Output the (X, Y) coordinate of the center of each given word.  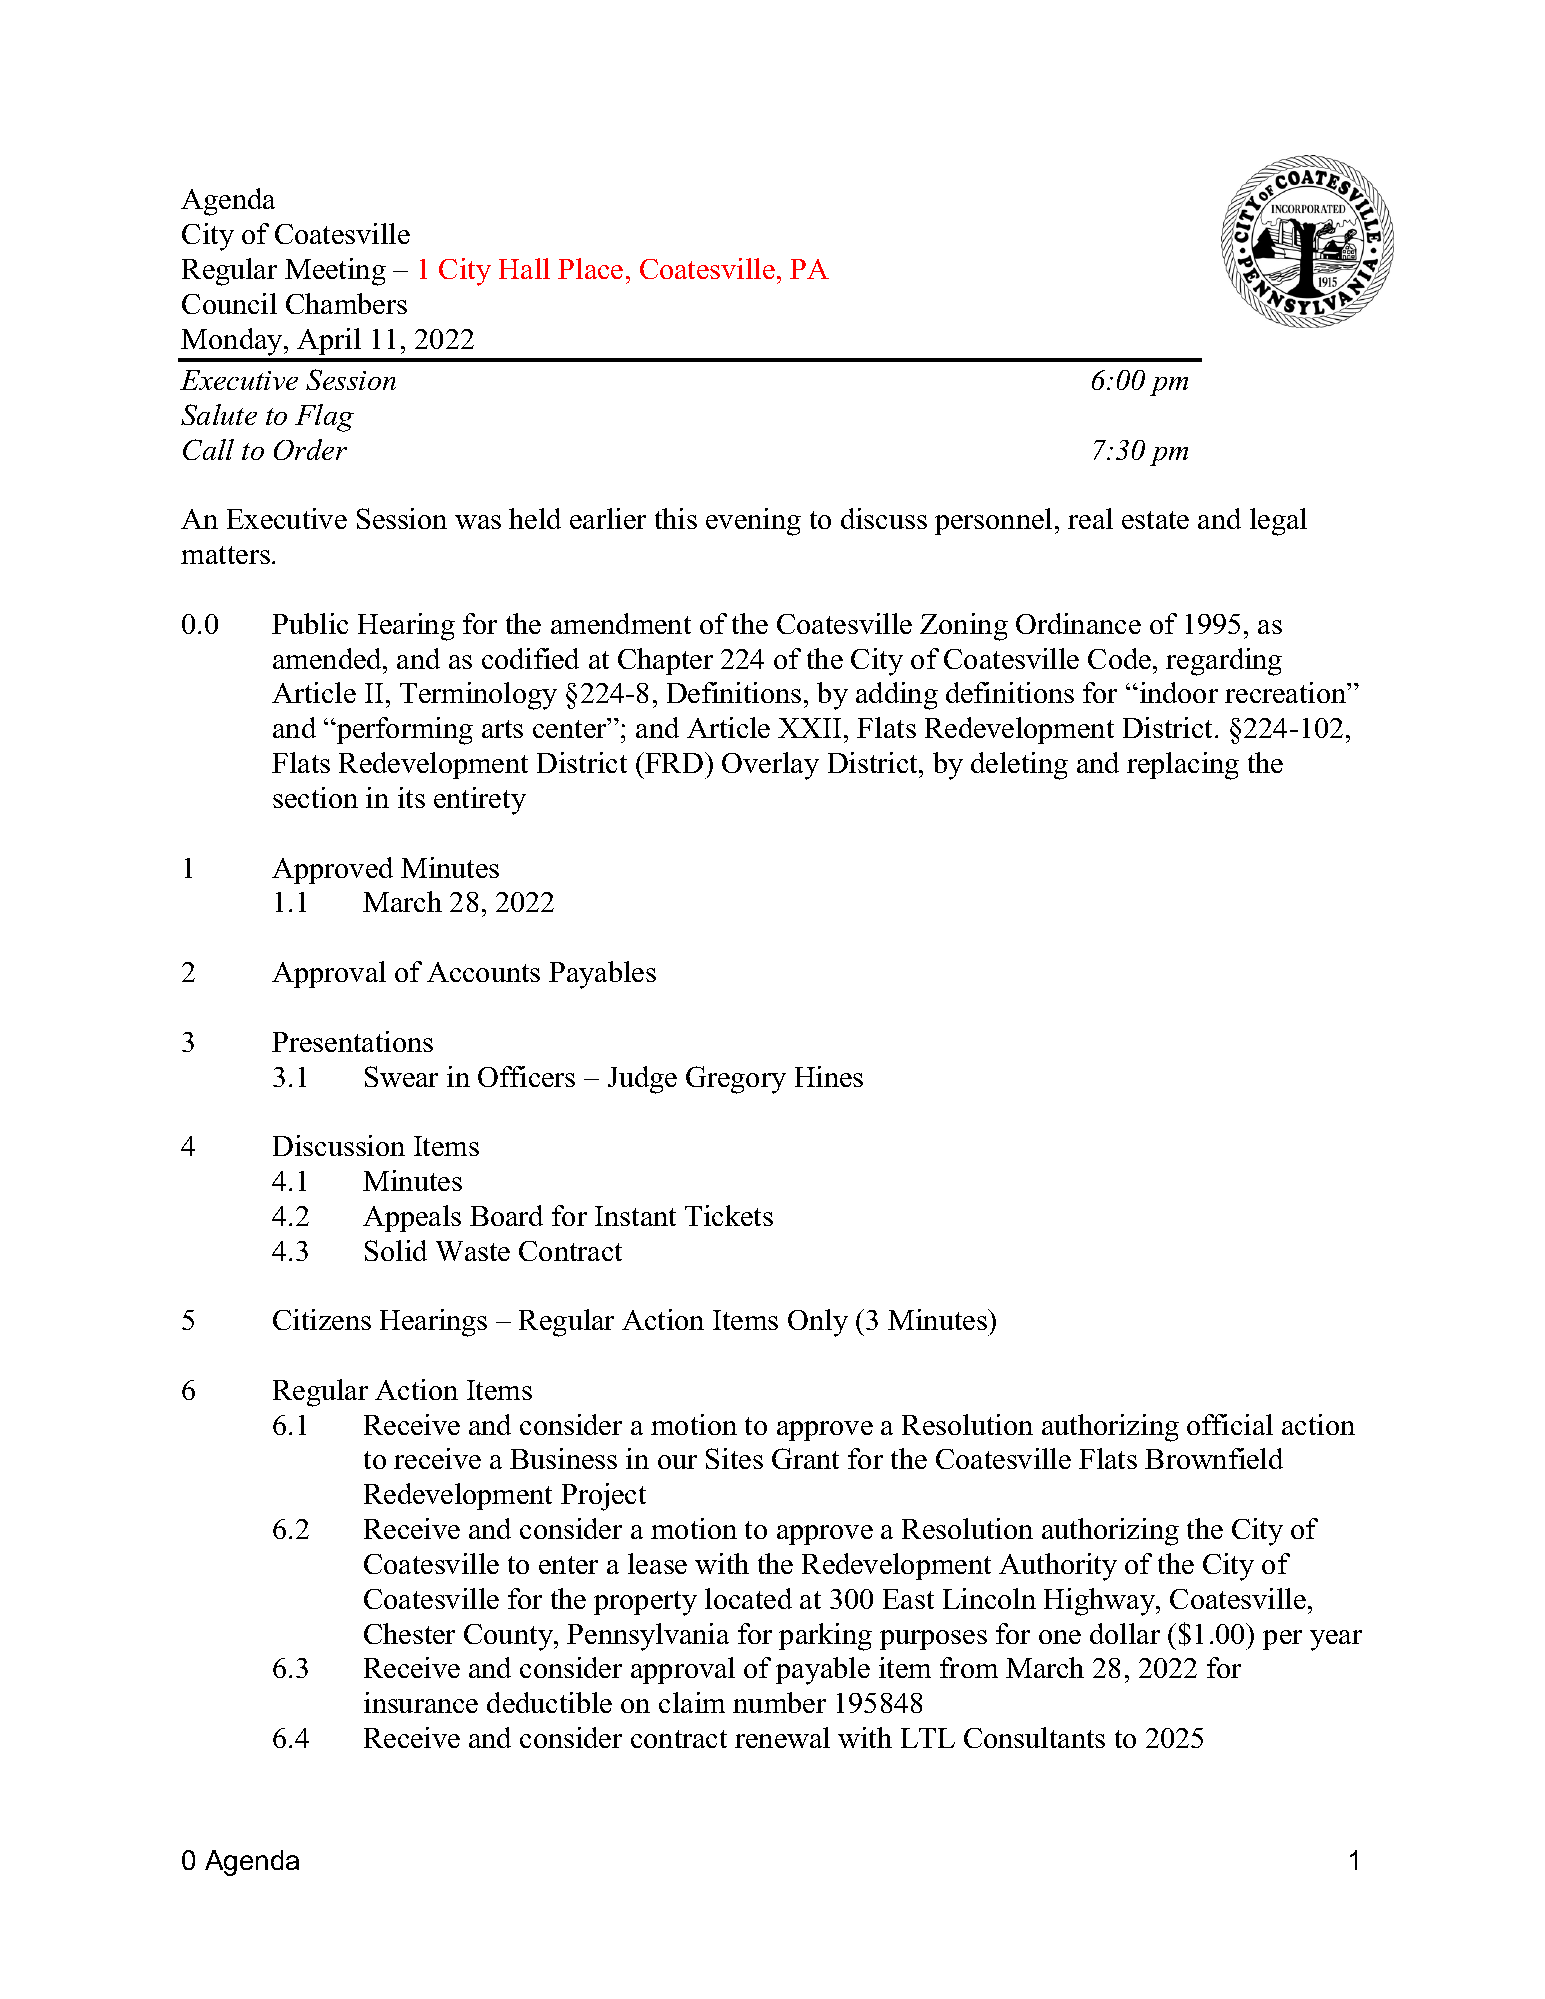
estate (1155, 520)
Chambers (346, 303)
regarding (1224, 662)
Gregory (736, 1080)
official (1230, 1424)
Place (590, 268)
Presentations (352, 1041)
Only (818, 1323)
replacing (1183, 766)
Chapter (665, 661)
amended (328, 658)
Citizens (322, 1319)
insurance (421, 1702)
